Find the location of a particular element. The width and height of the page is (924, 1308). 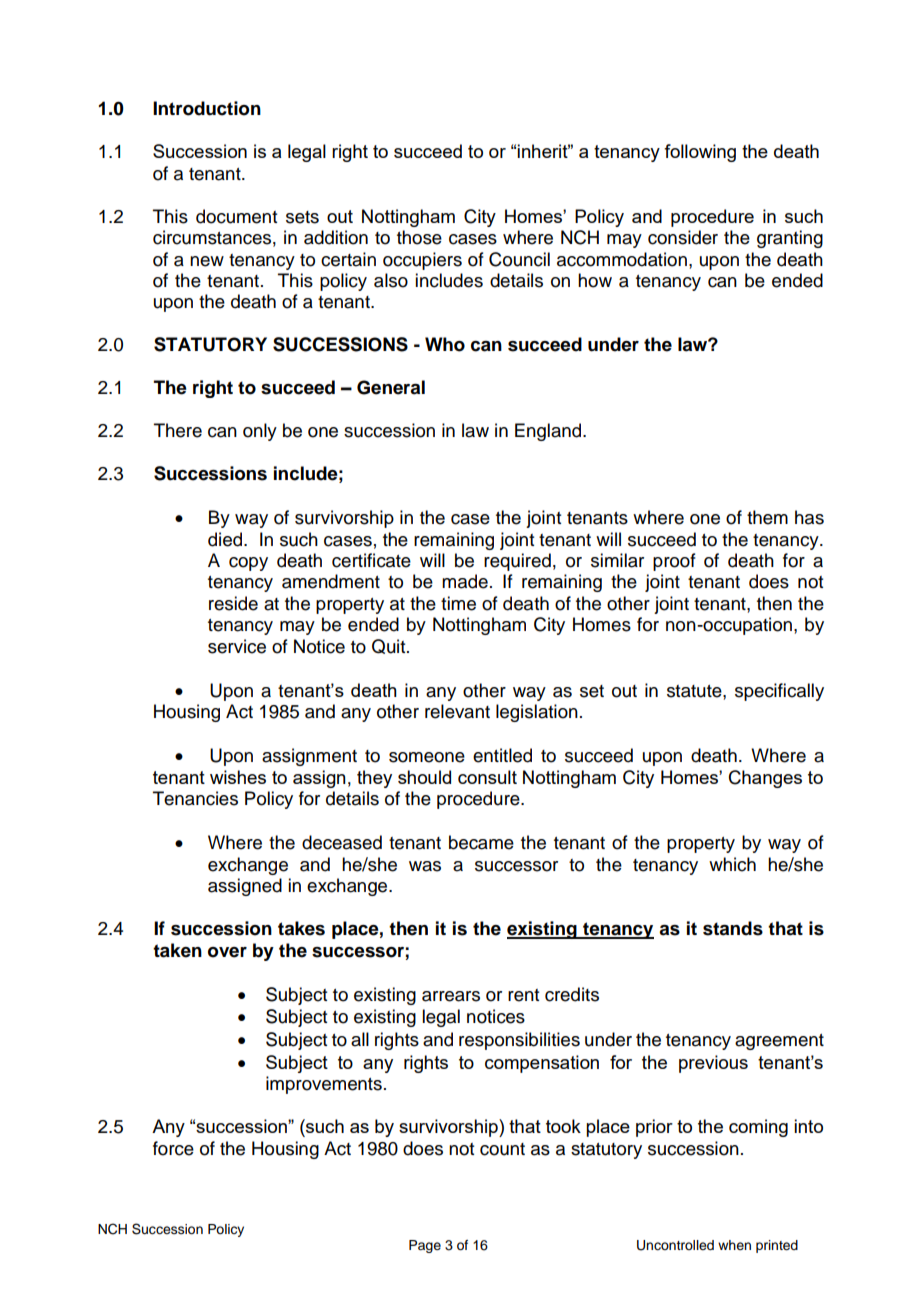

count is located at coordinates (502, 1149).
